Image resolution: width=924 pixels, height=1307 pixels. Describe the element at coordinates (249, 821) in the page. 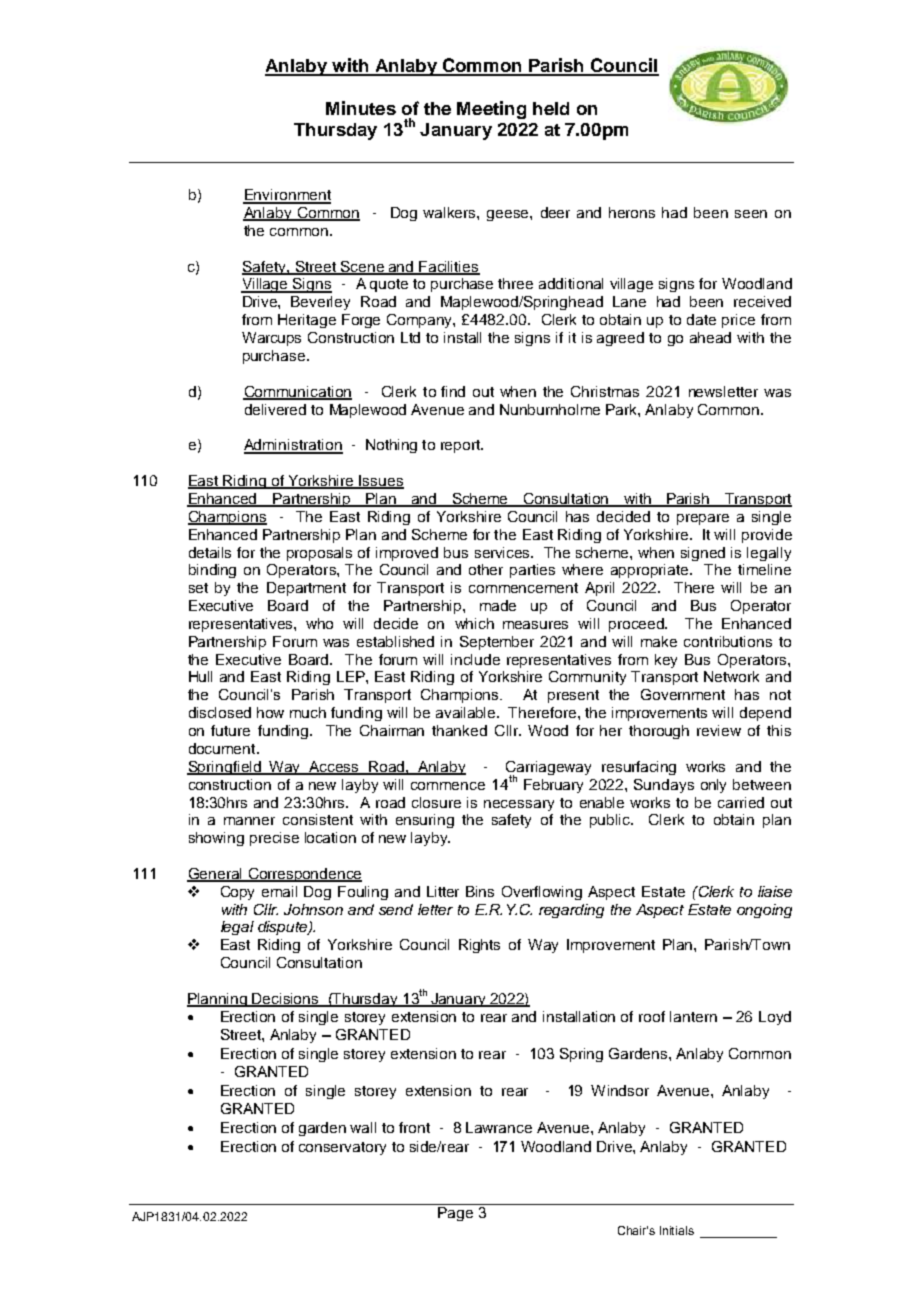

I see `manner` at that location.
